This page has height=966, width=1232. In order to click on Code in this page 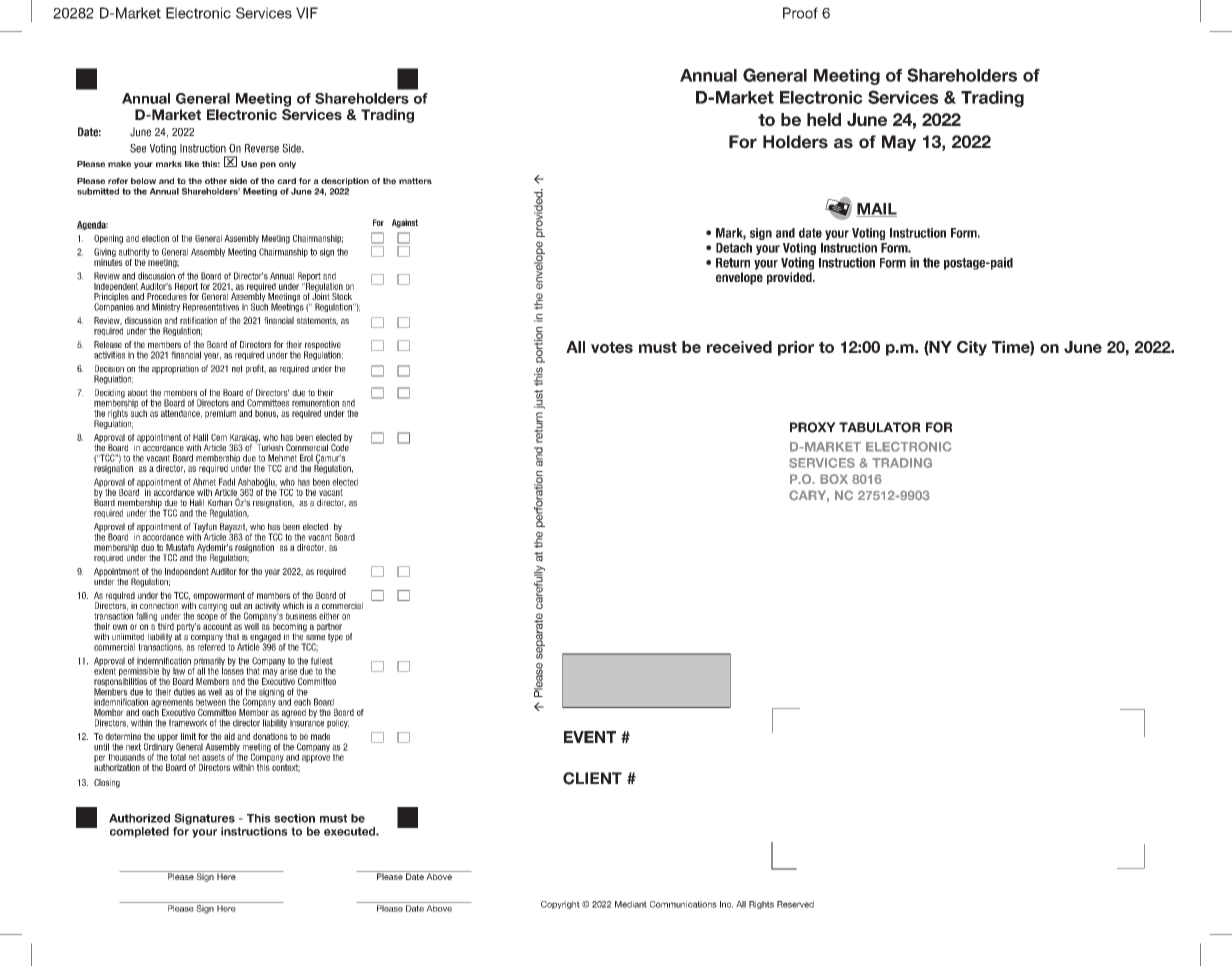, I will do `click(340, 447)`.
